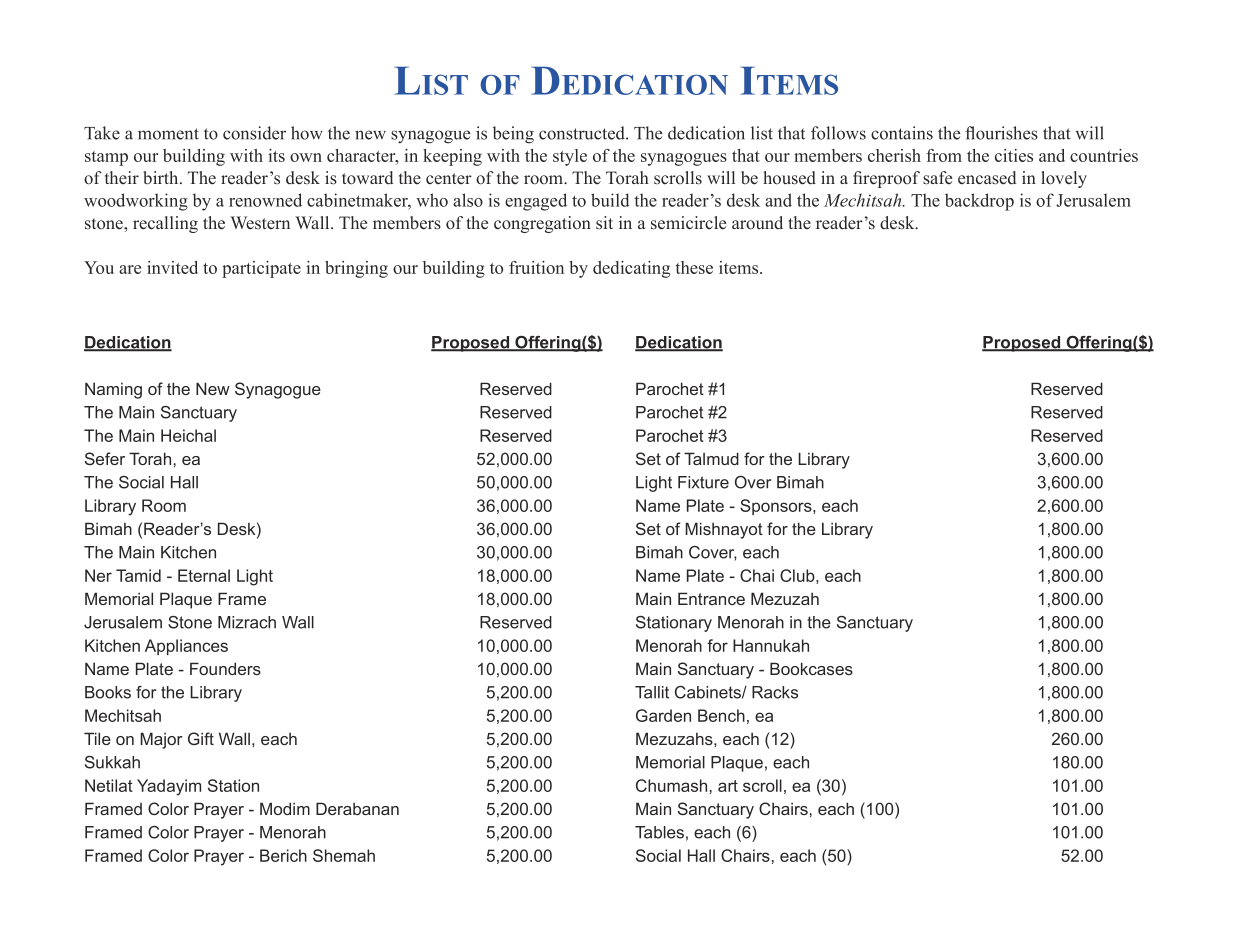 Image resolution: width=1233 pixels, height=952 pixels. What do you see at coordinates (112, 762) in the screenshot?
I see `Sukkah` at bounding box center [112, 762].
